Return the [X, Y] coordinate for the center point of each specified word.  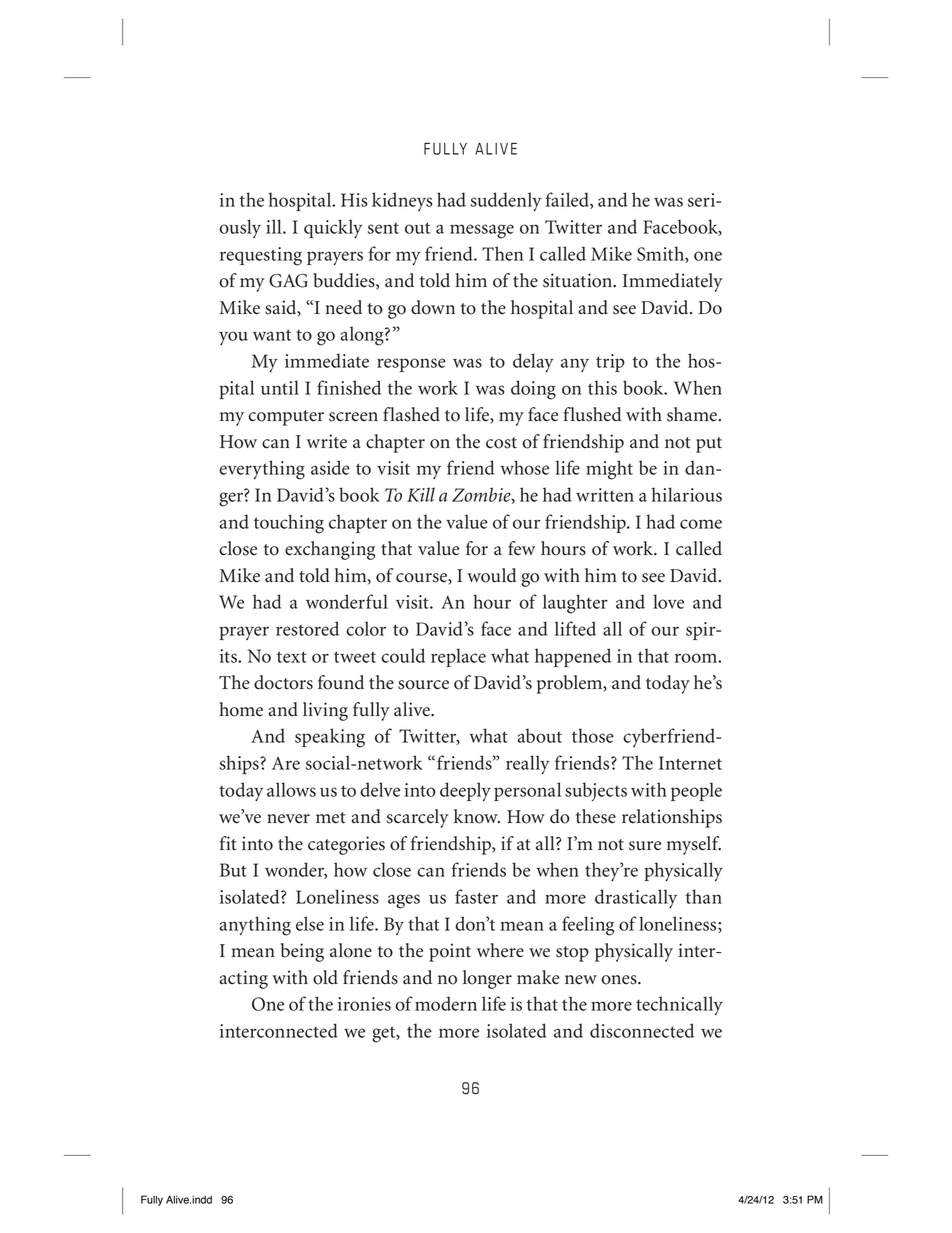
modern [446, 1003]
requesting [261, 256]
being [302, 952]
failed [568, 200]
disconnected [642, 1030]
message [482, 231]
